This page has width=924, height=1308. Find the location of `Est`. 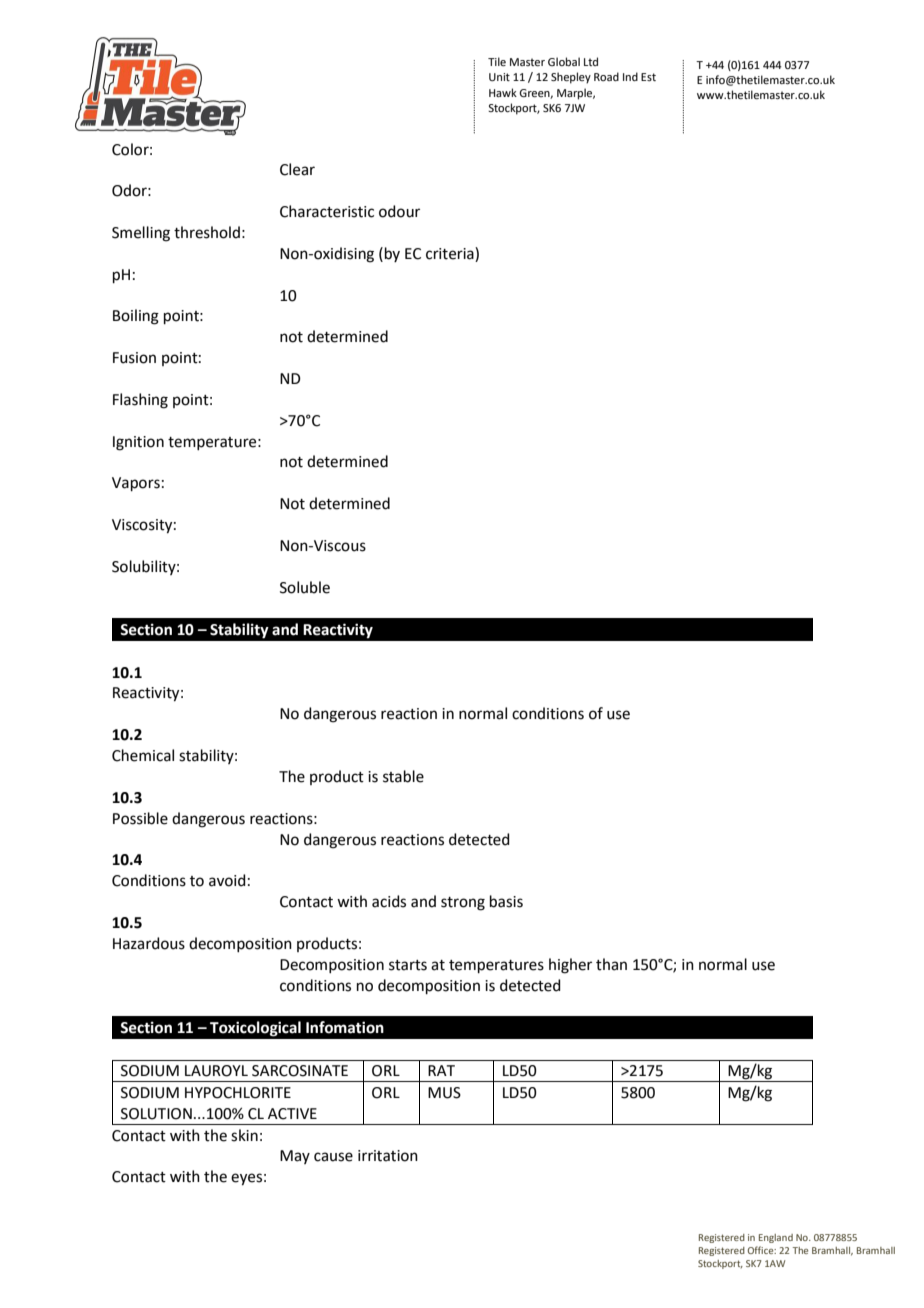

Est is located at coordinates (648, 77).
